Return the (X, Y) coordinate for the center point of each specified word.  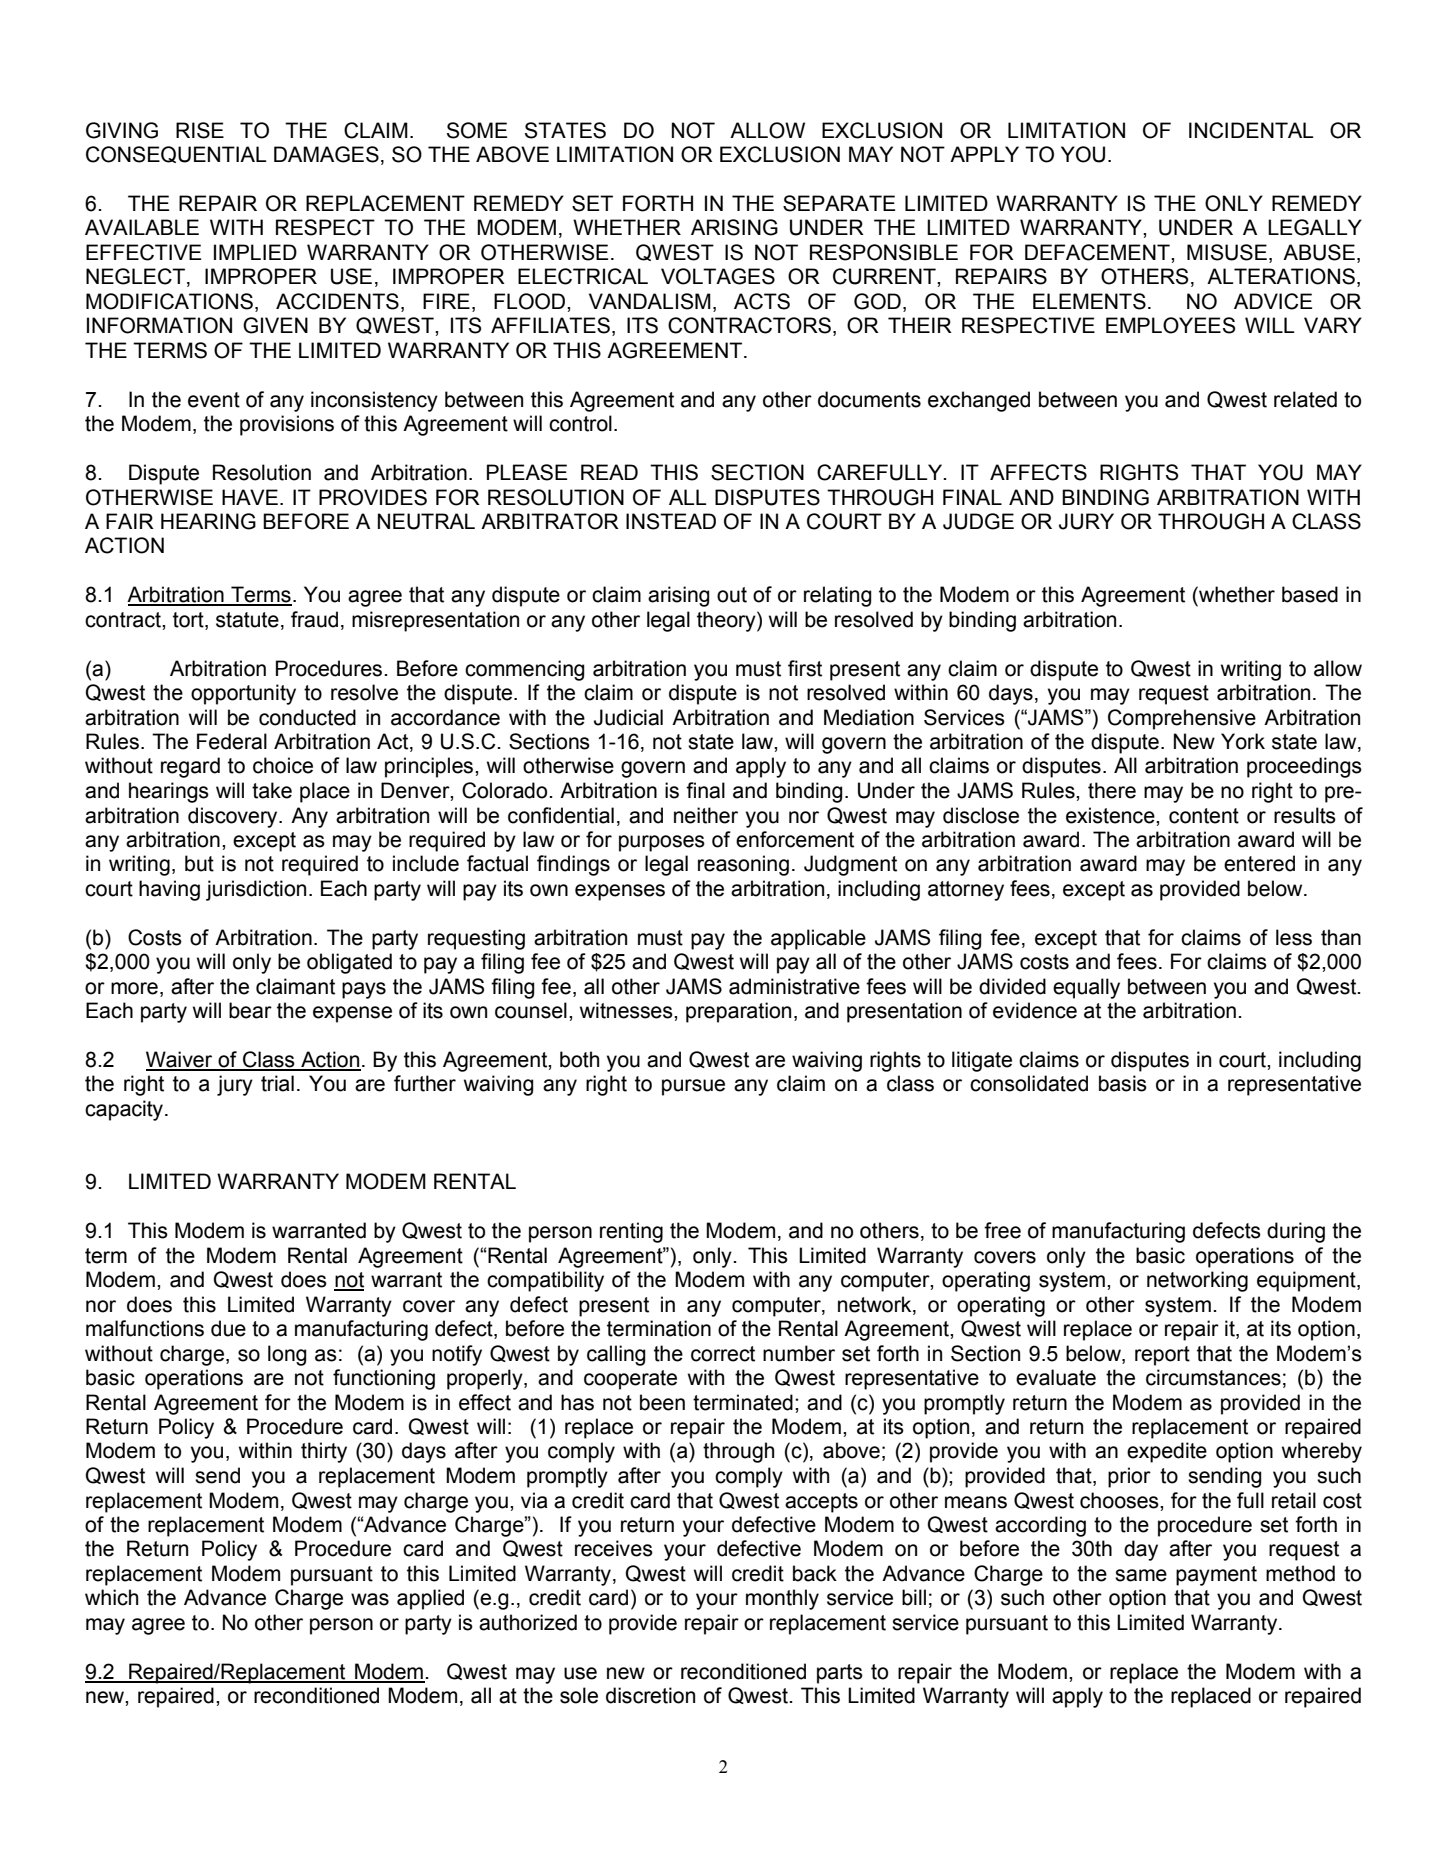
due (228, 1328)
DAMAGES (326, 154)
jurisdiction (256, 890)
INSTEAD (671, 521)
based (1310, 594)
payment (1216, 1576)
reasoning (743, 865)
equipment (1307, 1281)
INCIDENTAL (1251, 130)
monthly (782, 1599)
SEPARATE (839, 203)
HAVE (250, 497)
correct (723, 1354)
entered (1259, 863)
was (370, 1599)
